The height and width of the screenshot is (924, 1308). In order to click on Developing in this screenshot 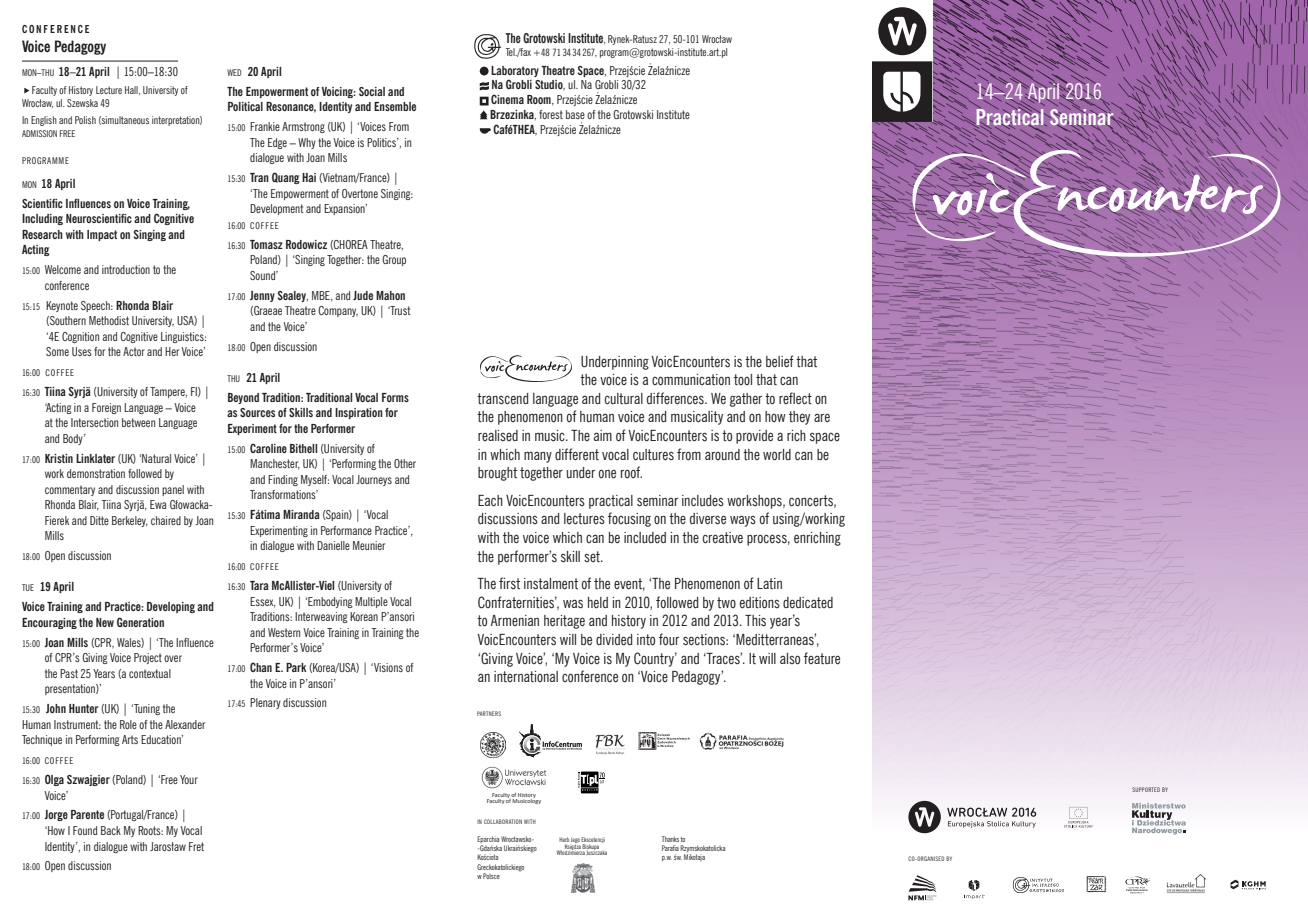, I will do `click(171, 607)`.
